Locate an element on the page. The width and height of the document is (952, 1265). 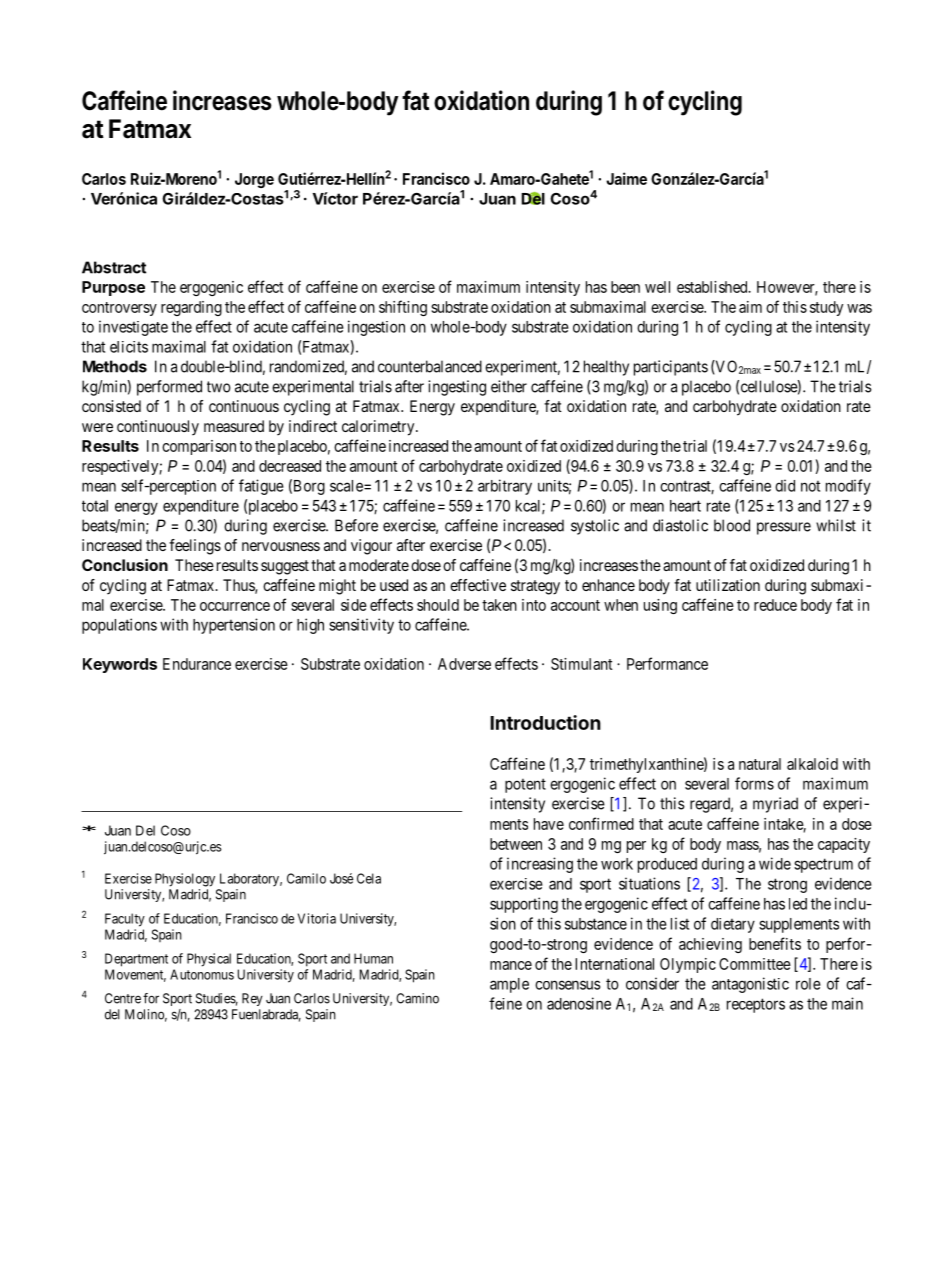
established is located at coordinates (713, 287).
